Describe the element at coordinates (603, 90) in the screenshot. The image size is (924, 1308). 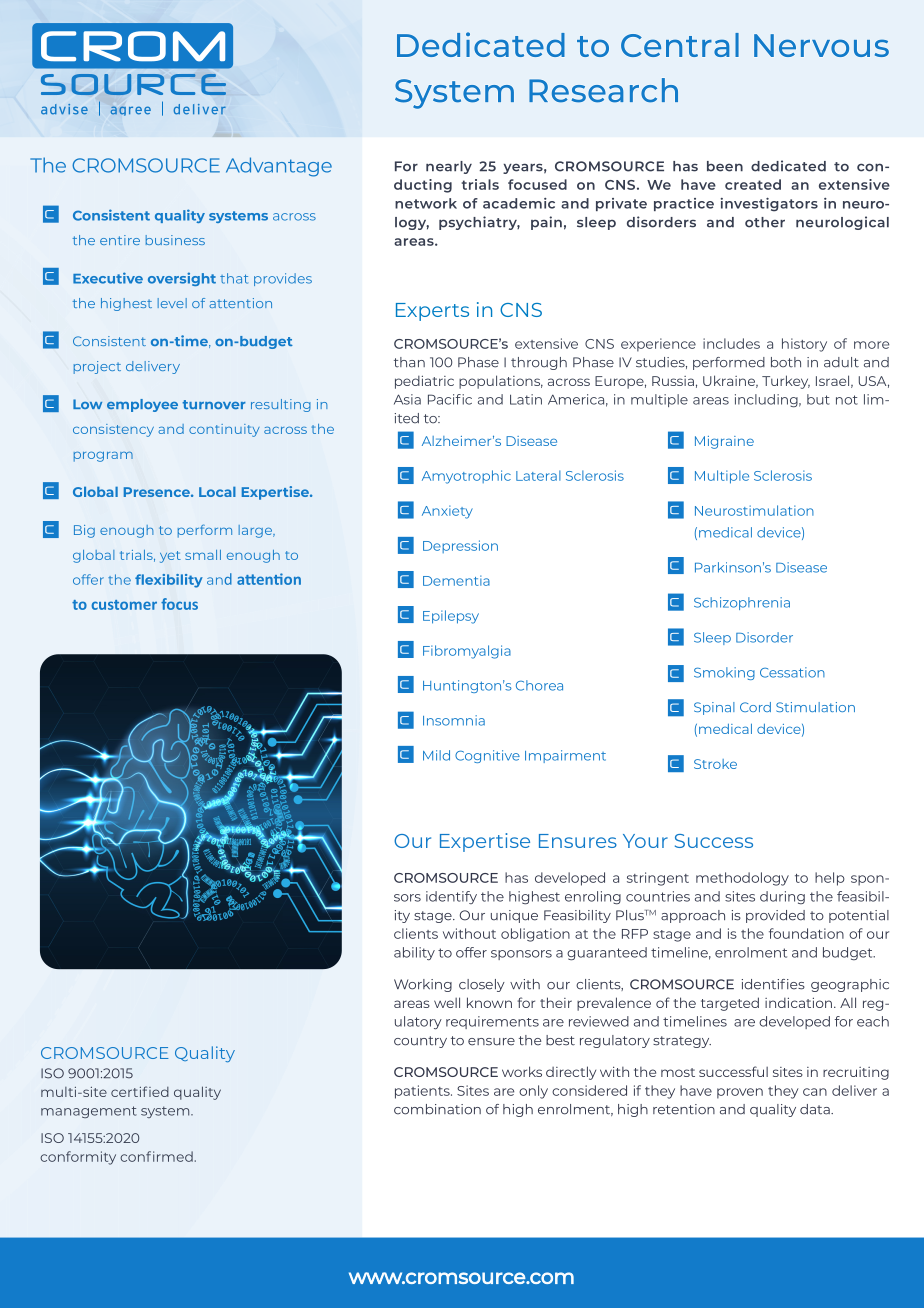
I see `Research` at that location.
